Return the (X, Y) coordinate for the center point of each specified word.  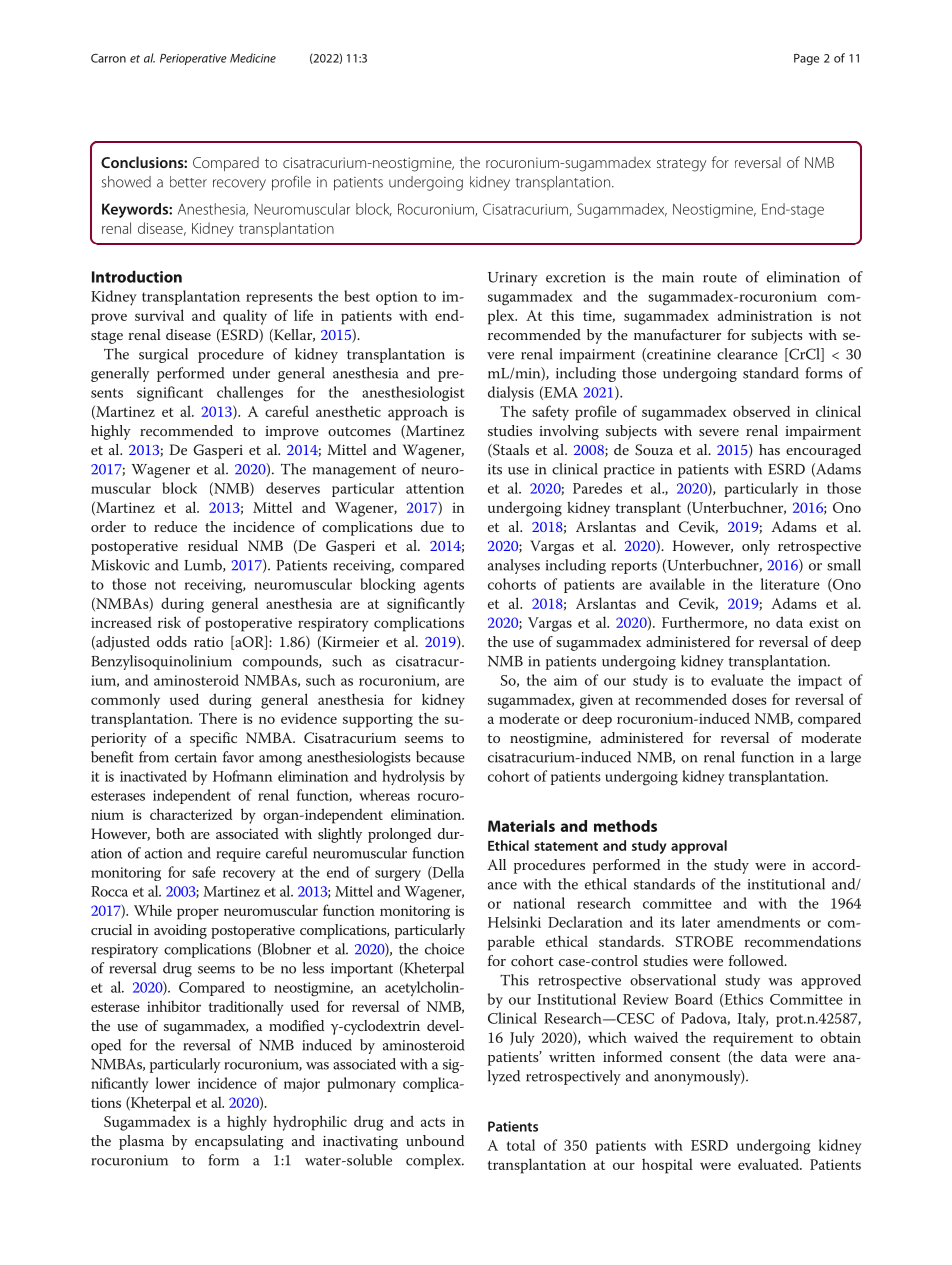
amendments (758, 922)
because (440, 757)
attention (435, 488)
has (769, 449)
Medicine (253, 58)
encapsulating (239, 1142)
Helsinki (514, 922)
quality (245, 317)
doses (749, 699)
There (218, 718)
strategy (681, 165)
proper (198, 914)
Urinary (513, 279)
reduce (175, 526)
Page (806, 59)
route (720, 278)
